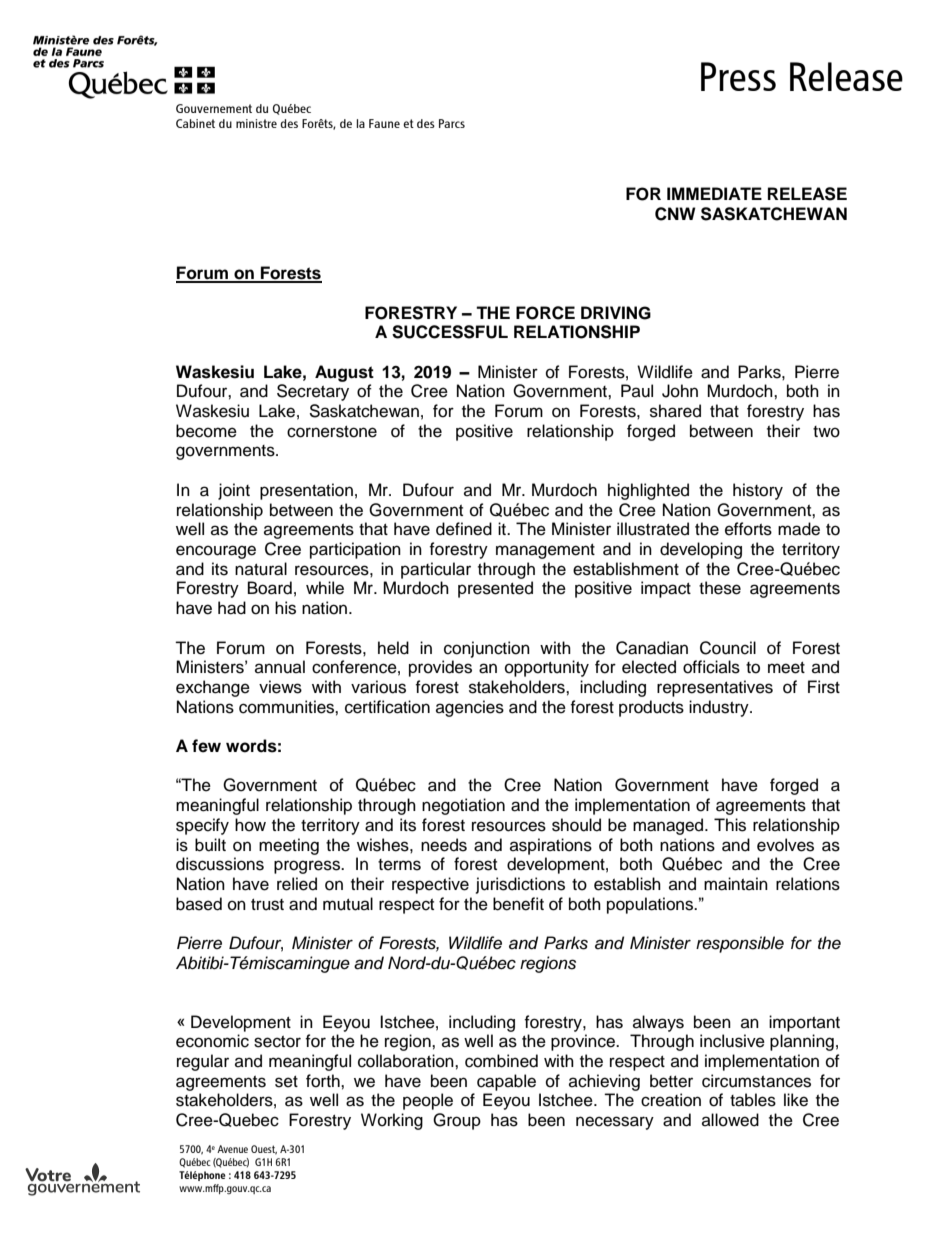 The image size is (952, 1233). What do you see at coordinates (720, 588) in the document?
I see `these` at bounding box center [720, 588].
